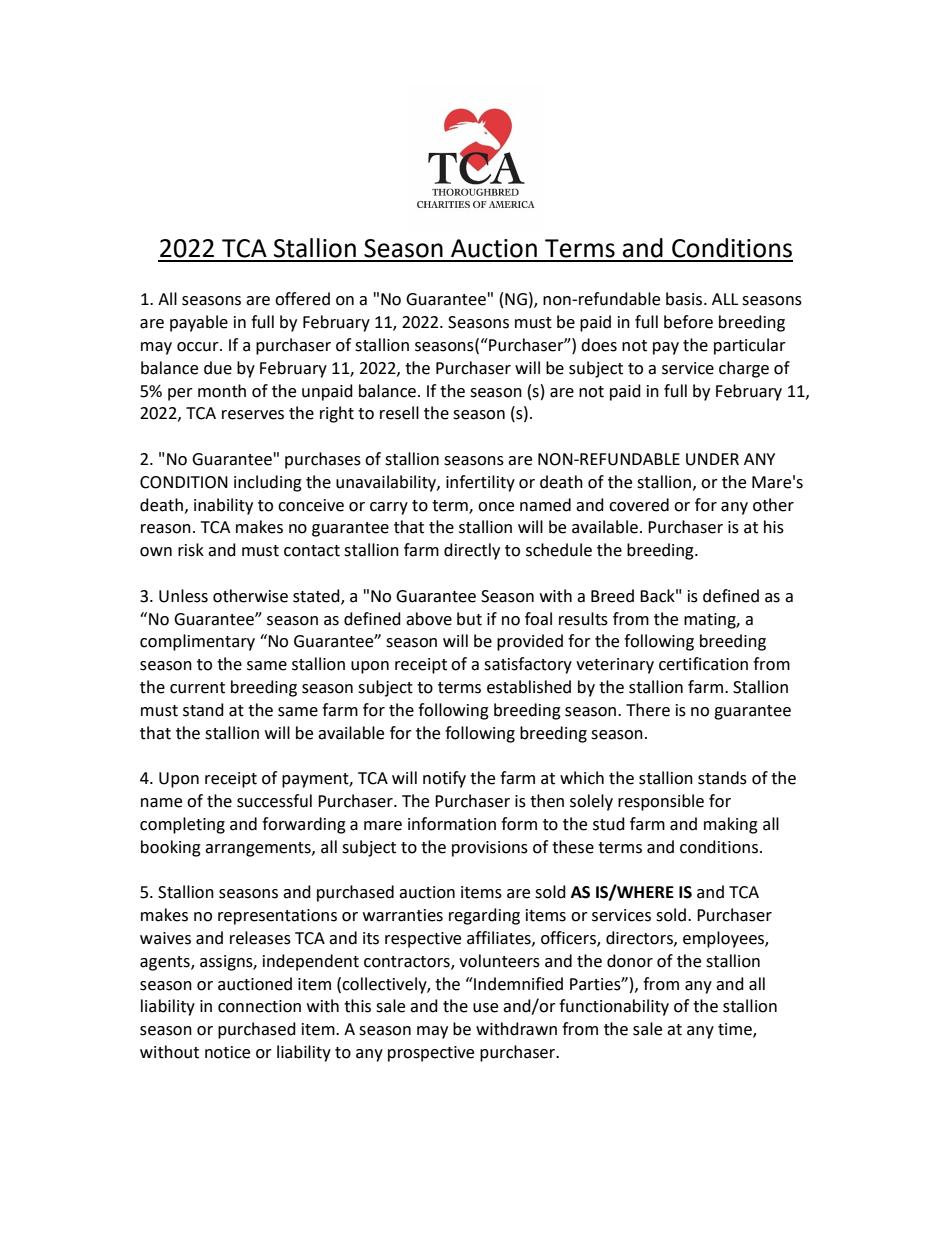 Image resolution: width=952 pixels, height=1233 pixels. What do you see at coordinates (197, 688) in the page?
I see `current` at bounding box center [197, 688].
